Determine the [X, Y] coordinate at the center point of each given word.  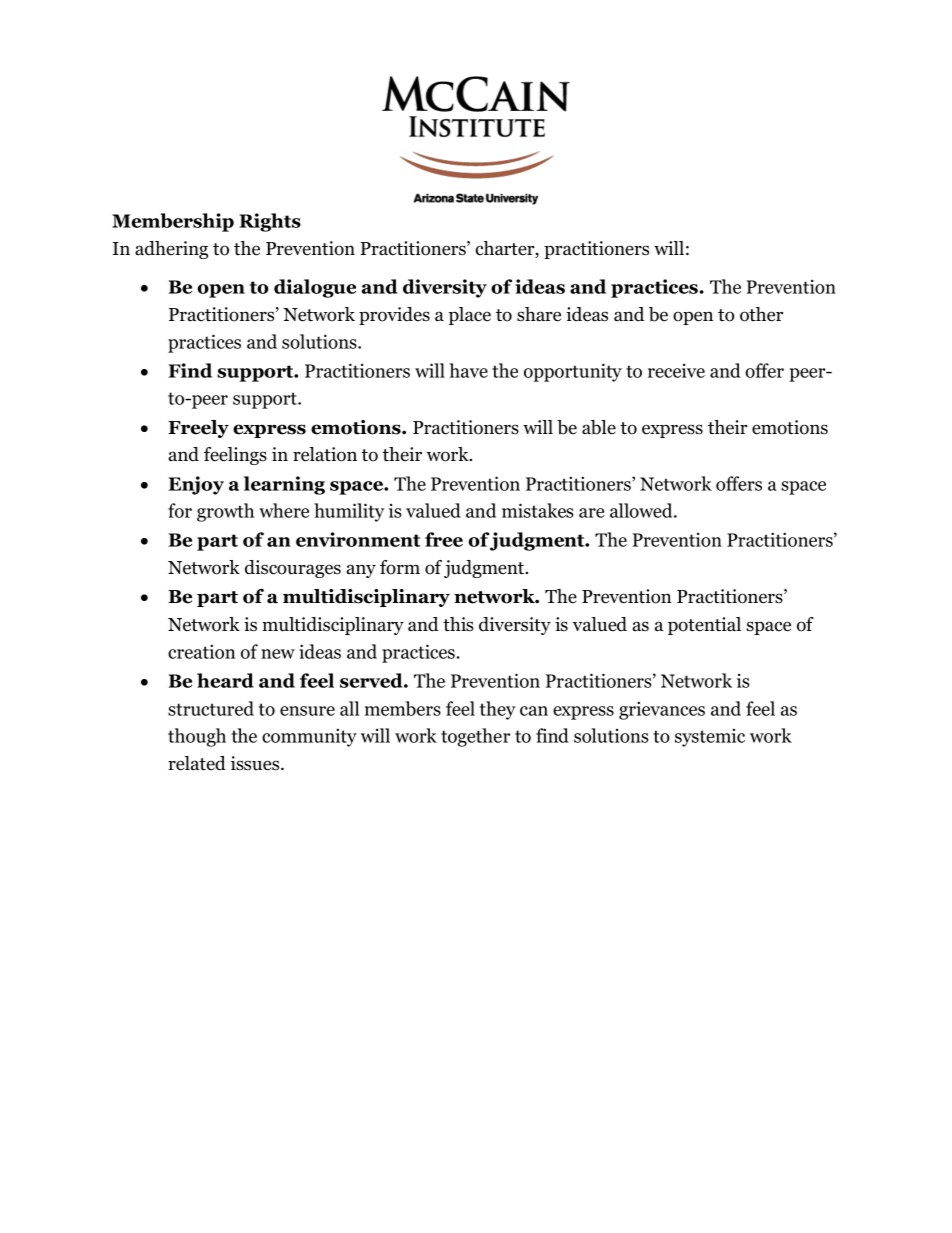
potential [704, 626]
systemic [710, 738]
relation [325, 454]
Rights [270, 222]
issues [256, 763]
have [468, 370]
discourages [293, 569]
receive [676, 371]
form [400, 567]
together [475, 737]
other [761, 314]
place [470, 316]
